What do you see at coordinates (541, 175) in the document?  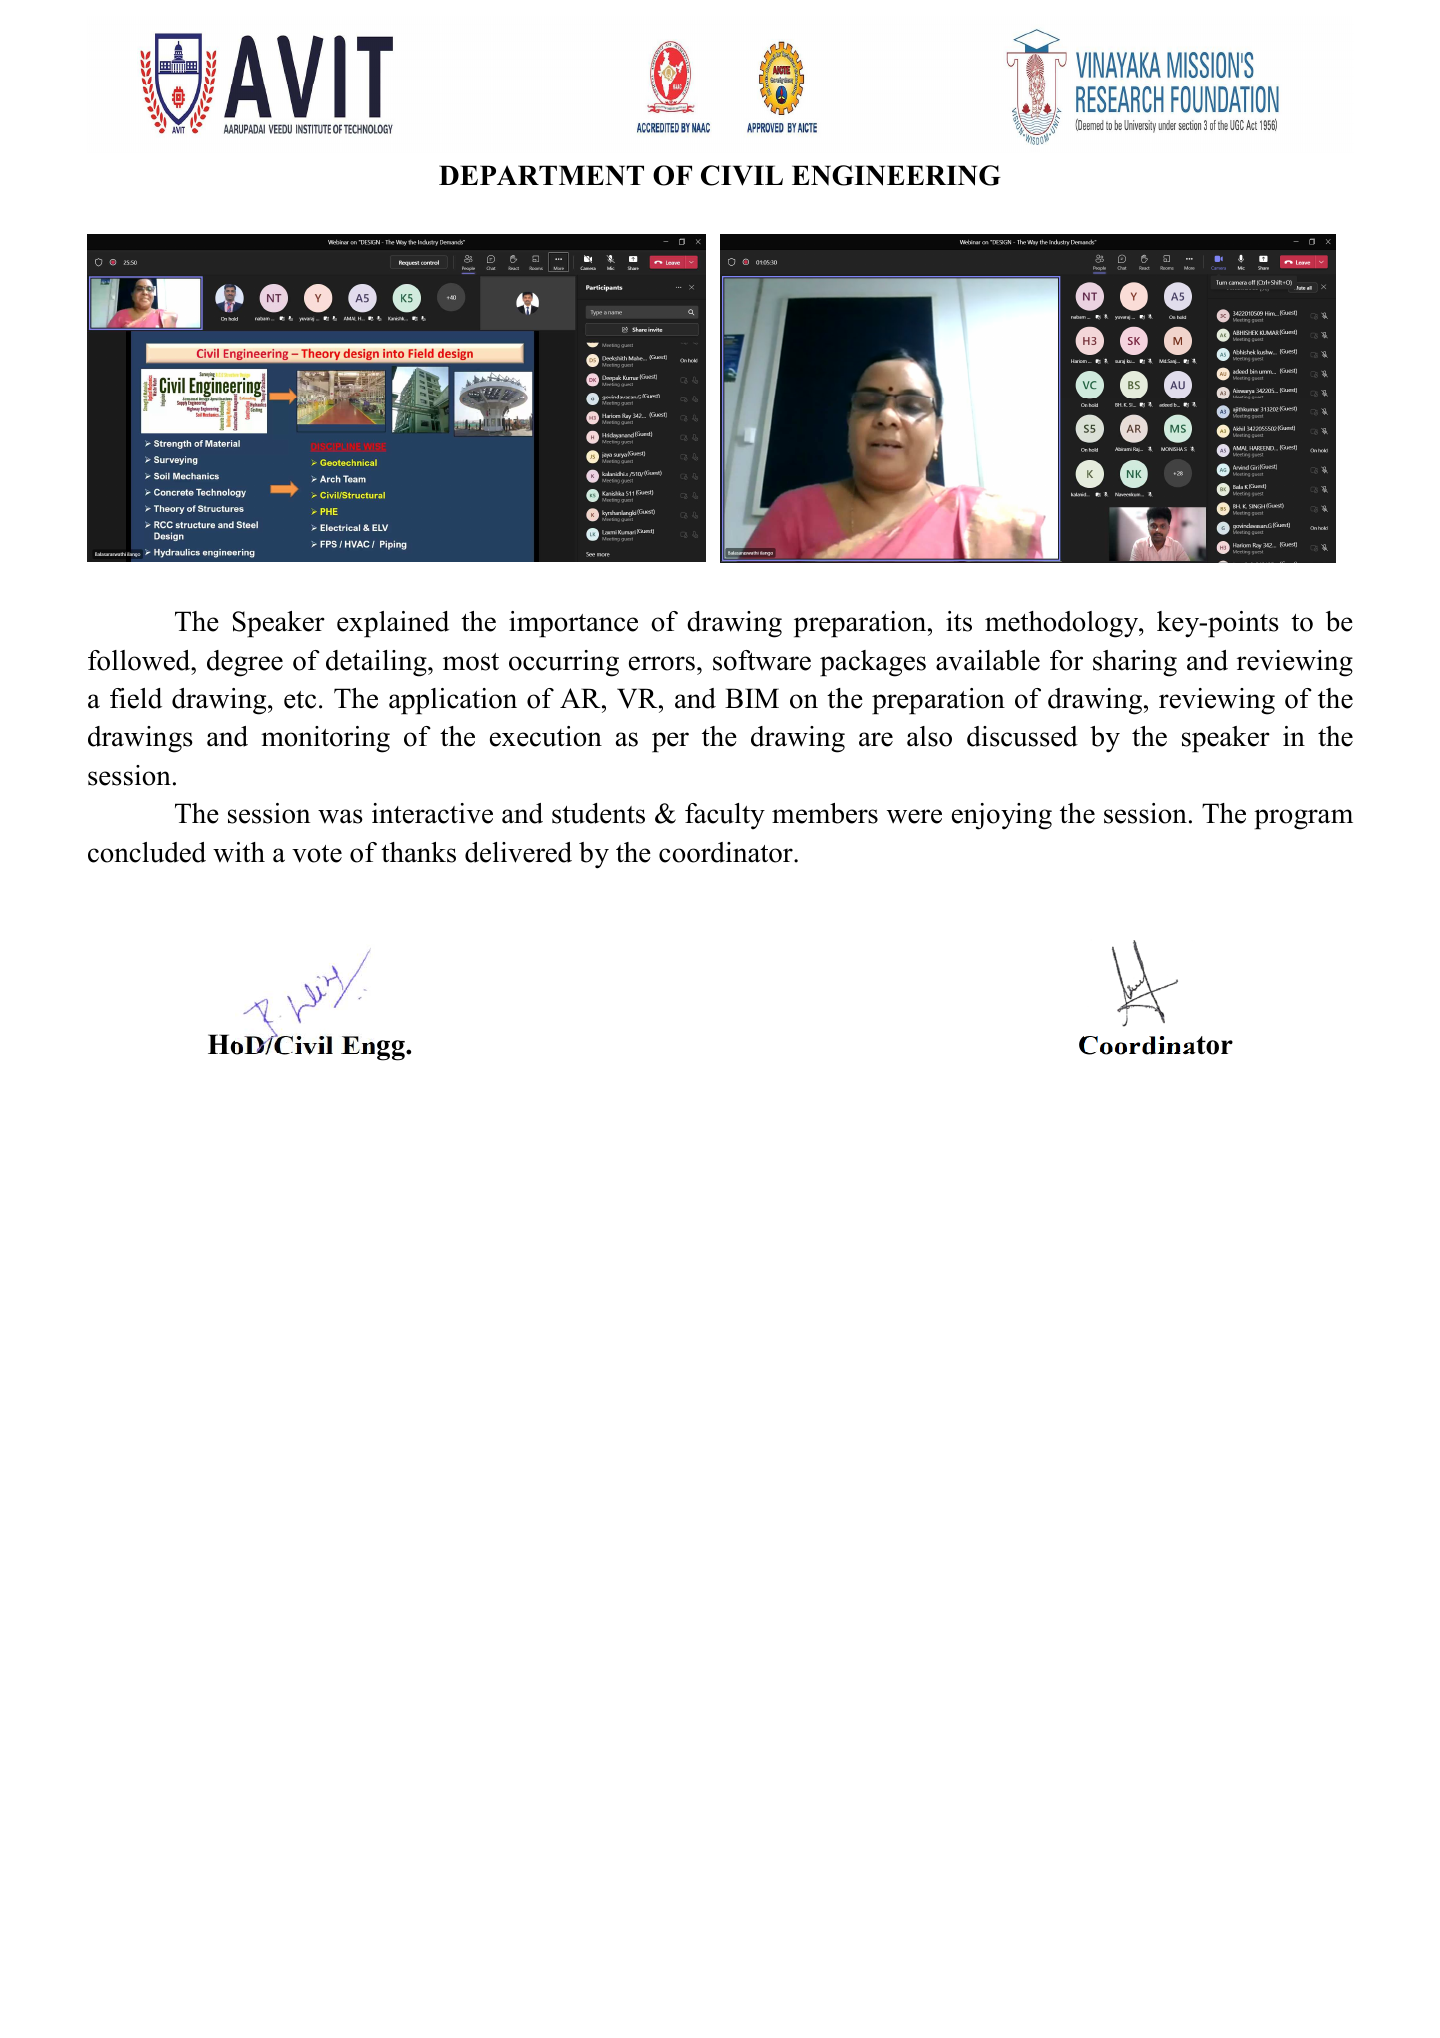 I see `DEPARTMENT` at bounding box center [541, 175].
